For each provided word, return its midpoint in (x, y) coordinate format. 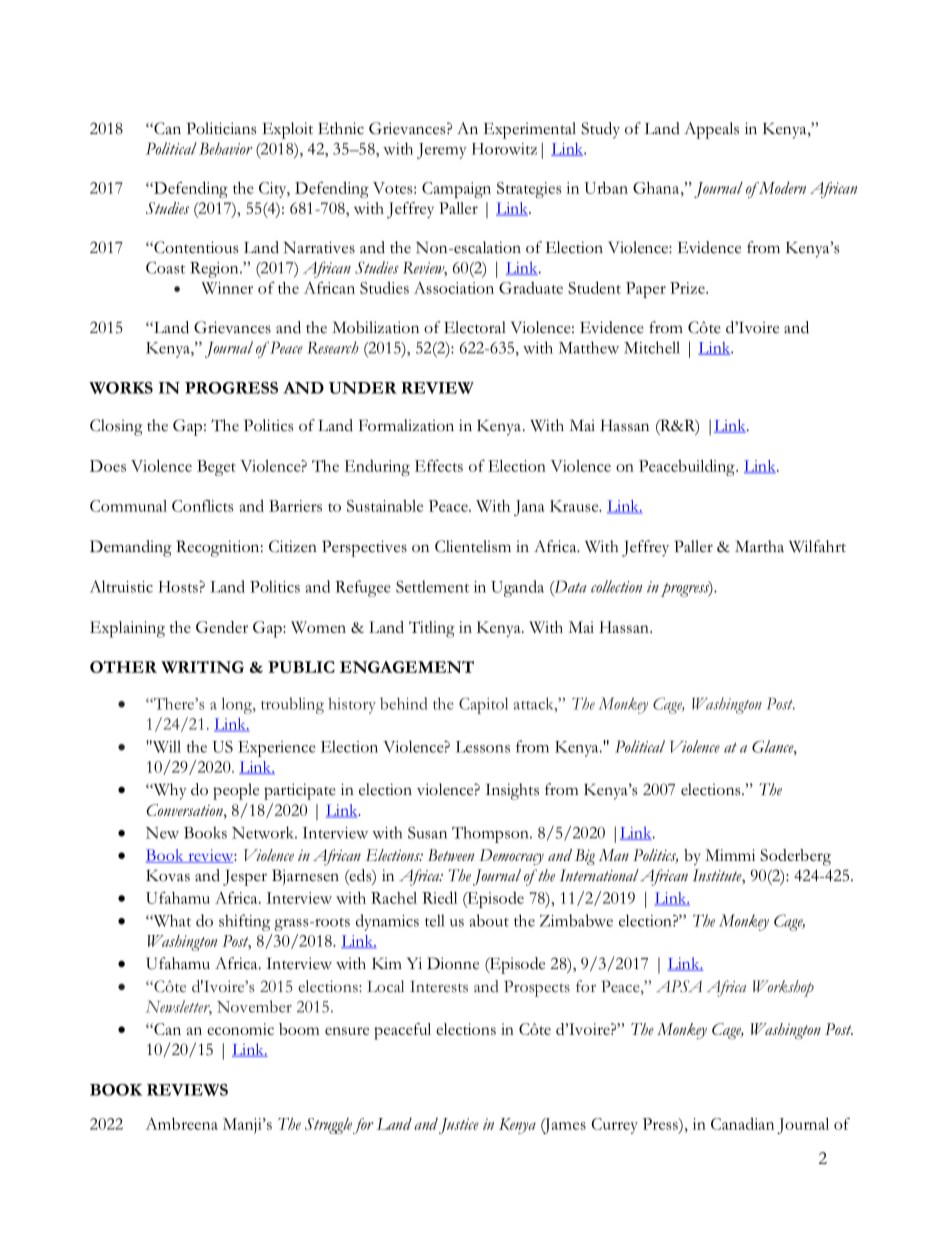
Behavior (225, 148)
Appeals (711, 130)
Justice (459, 1126)
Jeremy (442, 151)
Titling (432, 629)
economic (240, 1029)
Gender (222, 627)
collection (616, 586)
